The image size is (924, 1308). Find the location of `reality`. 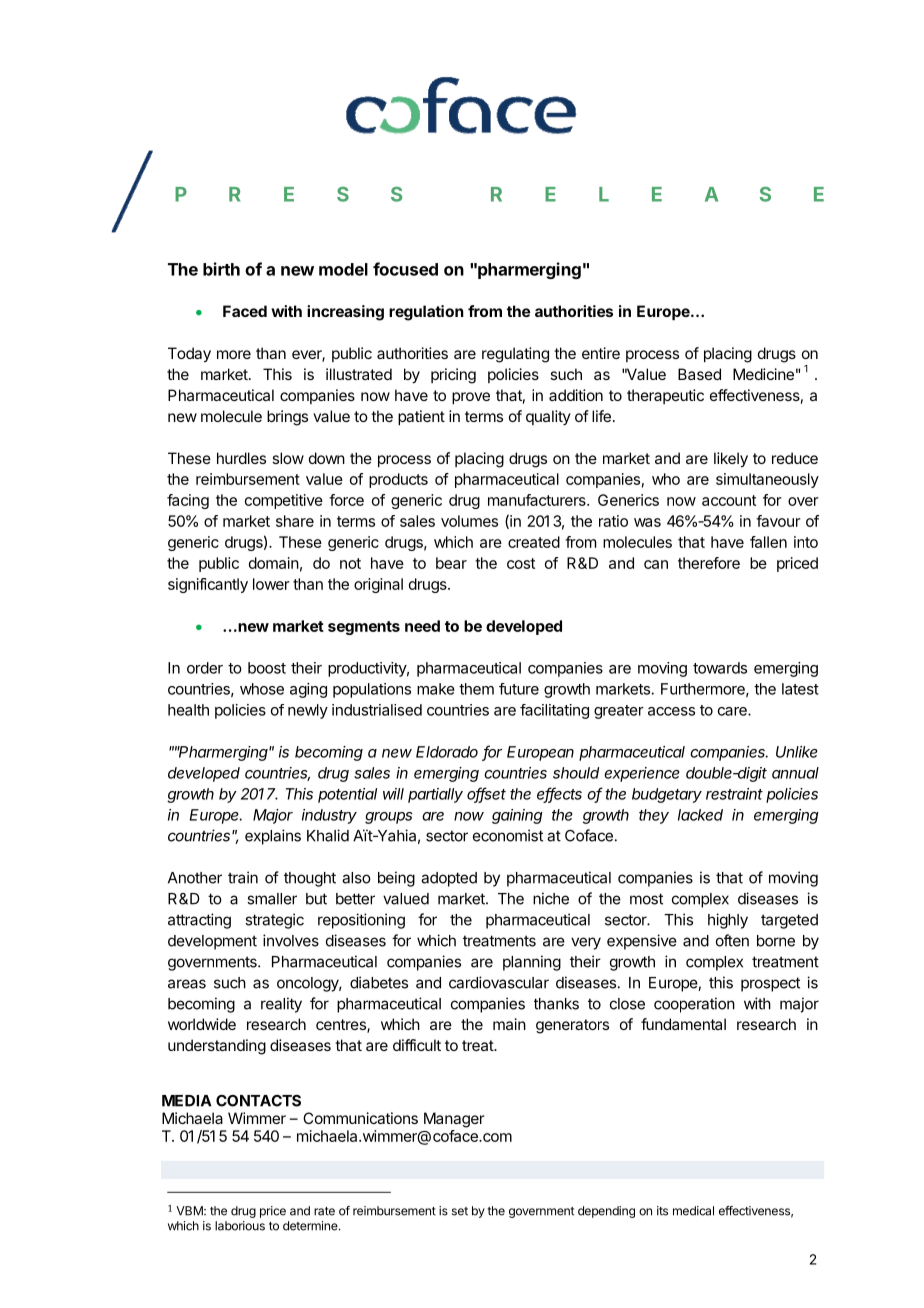

reality is located at coordinates (281, 1005).
